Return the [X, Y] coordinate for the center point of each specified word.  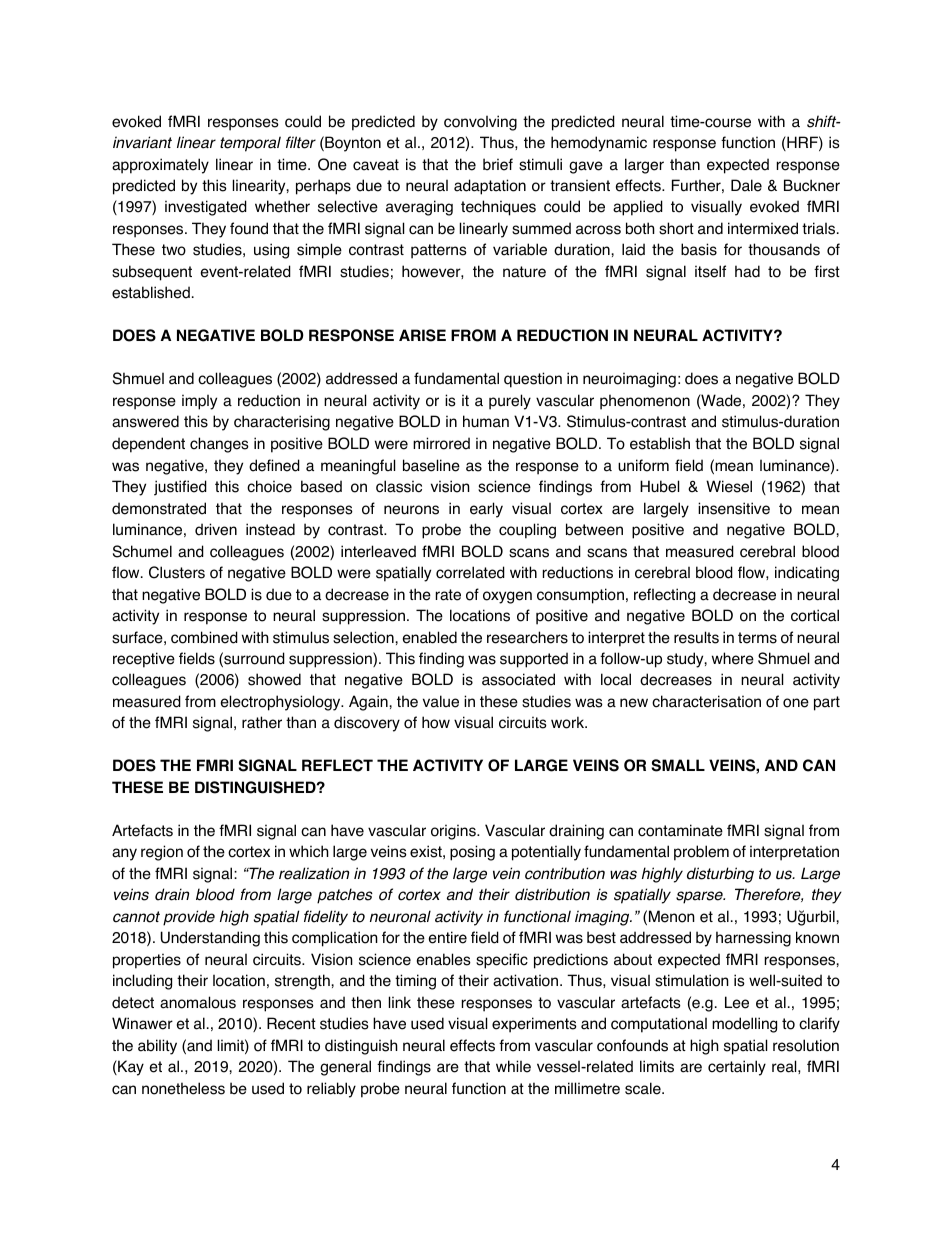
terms [757, 638]
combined [204, 637]
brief [498, 164]
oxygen [507, 597]
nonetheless [183, 1088]
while [513, 1066]
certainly [737, 1068]
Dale [746, 185]
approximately [160, 166]
